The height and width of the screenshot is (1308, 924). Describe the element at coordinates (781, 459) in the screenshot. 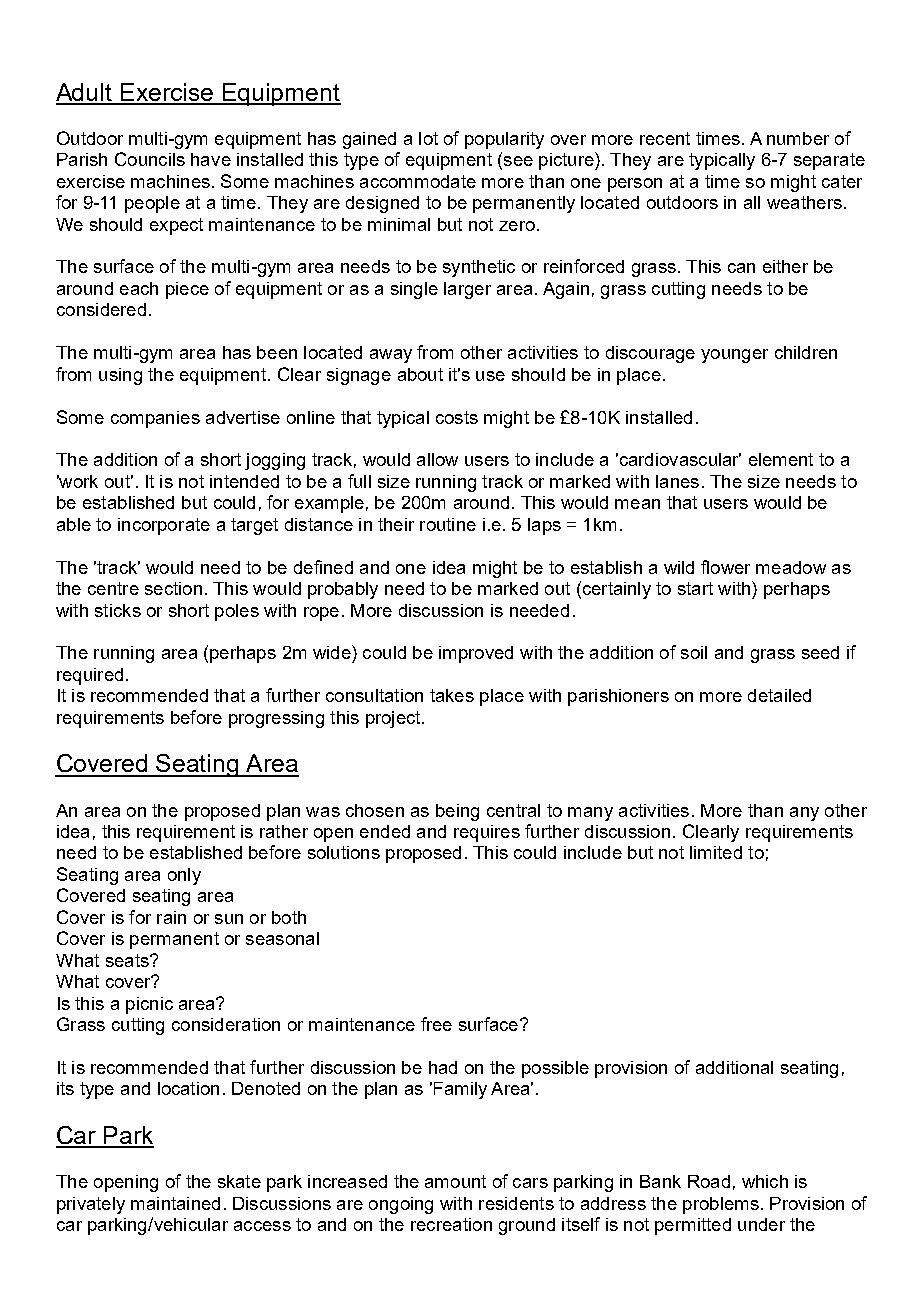

I see `element` at that location.
